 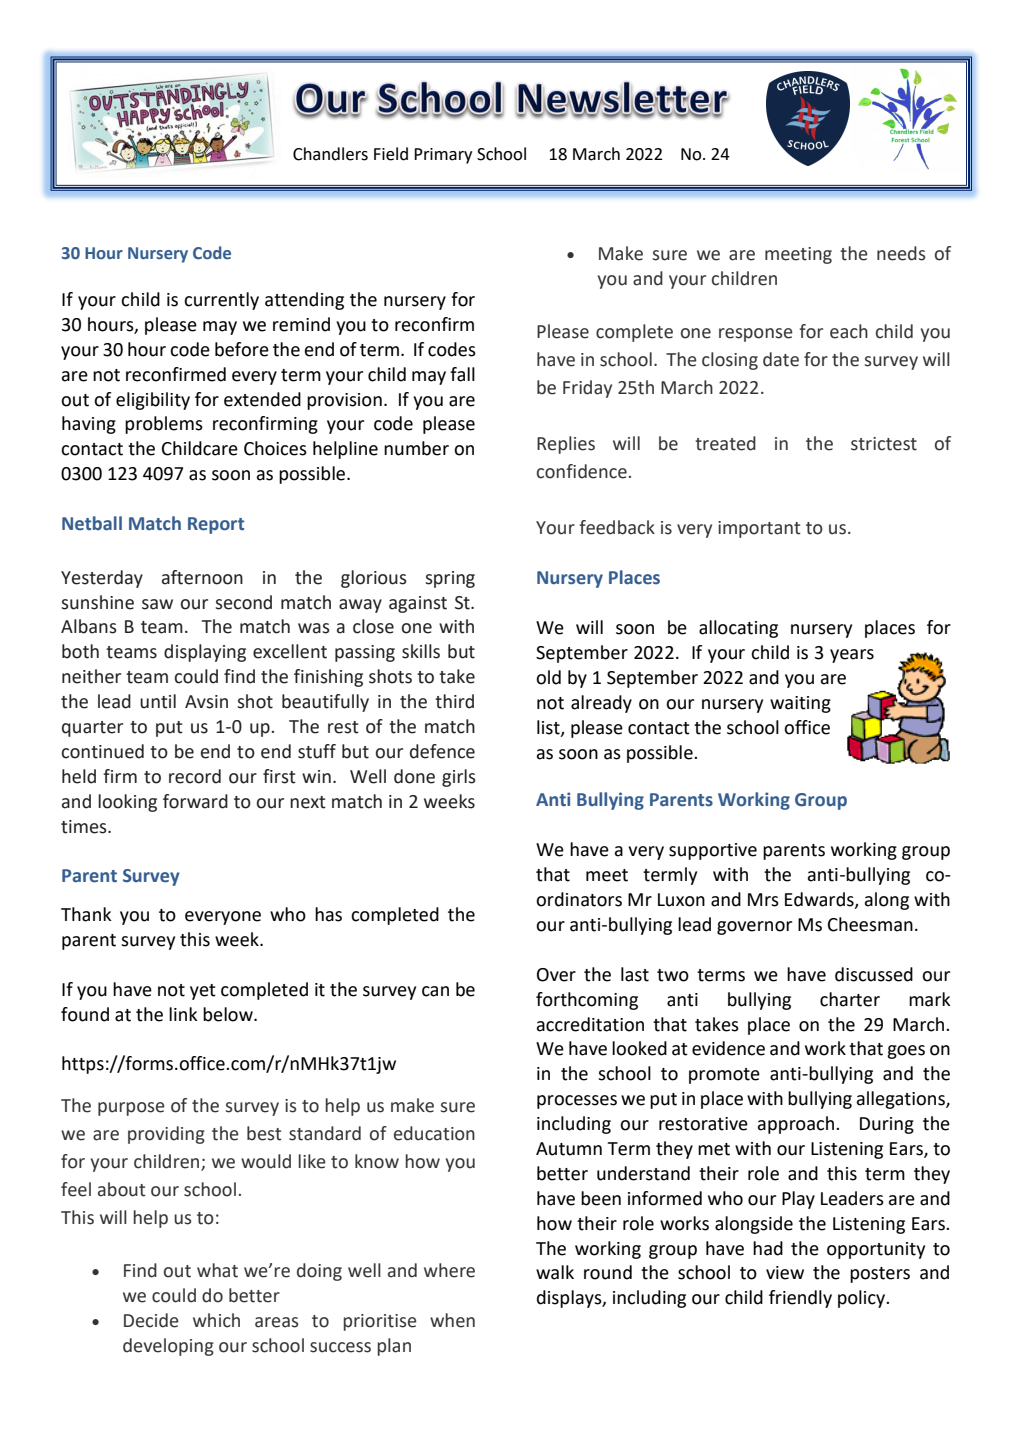 What do you see at coordinates (151, 1320) in the screenshot?
I see `Decide` at bounding box center [151, 1320].
